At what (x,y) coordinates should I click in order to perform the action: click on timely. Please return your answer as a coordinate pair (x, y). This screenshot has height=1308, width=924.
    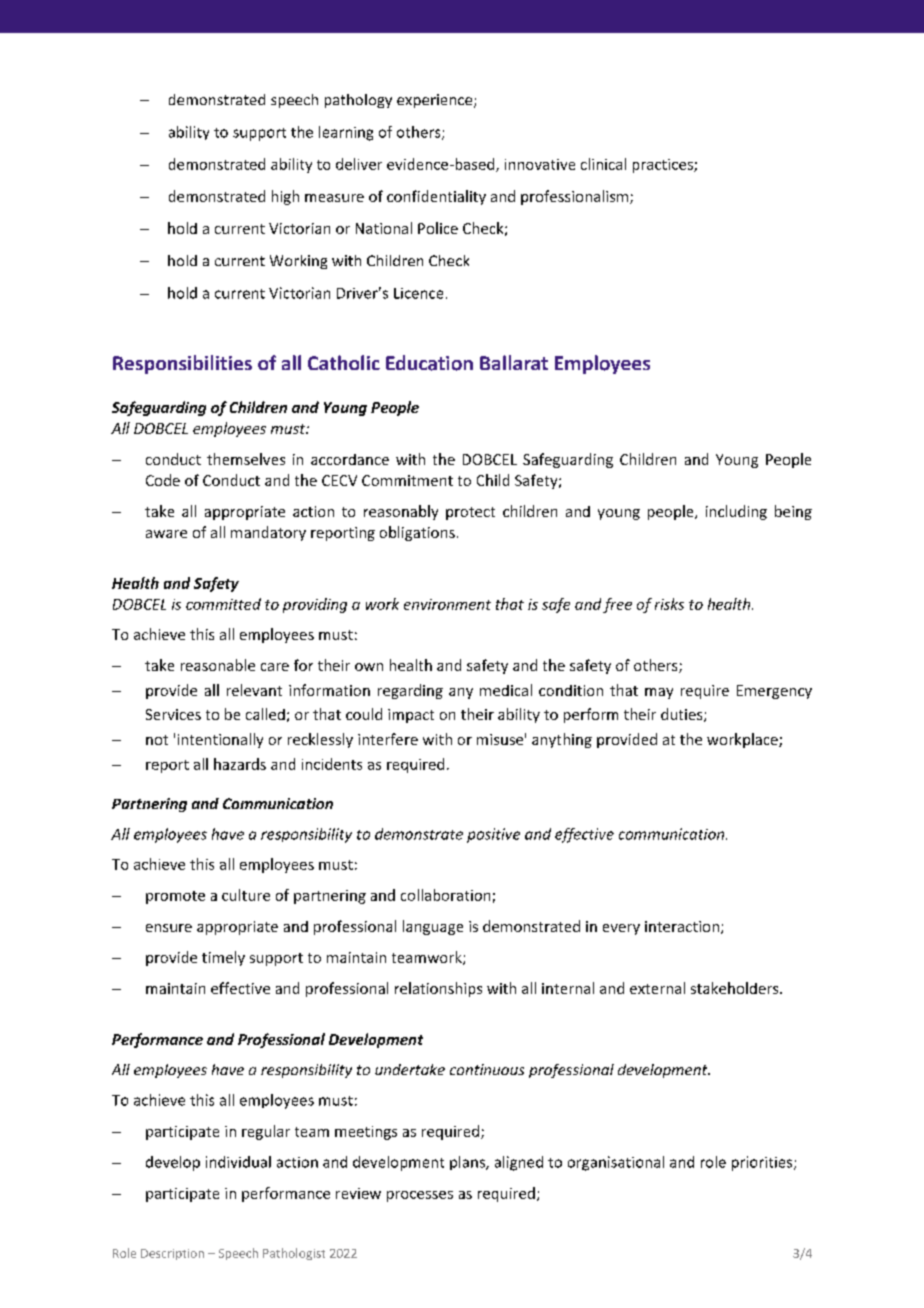
    Looking at the image, I should click on (223, 958).
